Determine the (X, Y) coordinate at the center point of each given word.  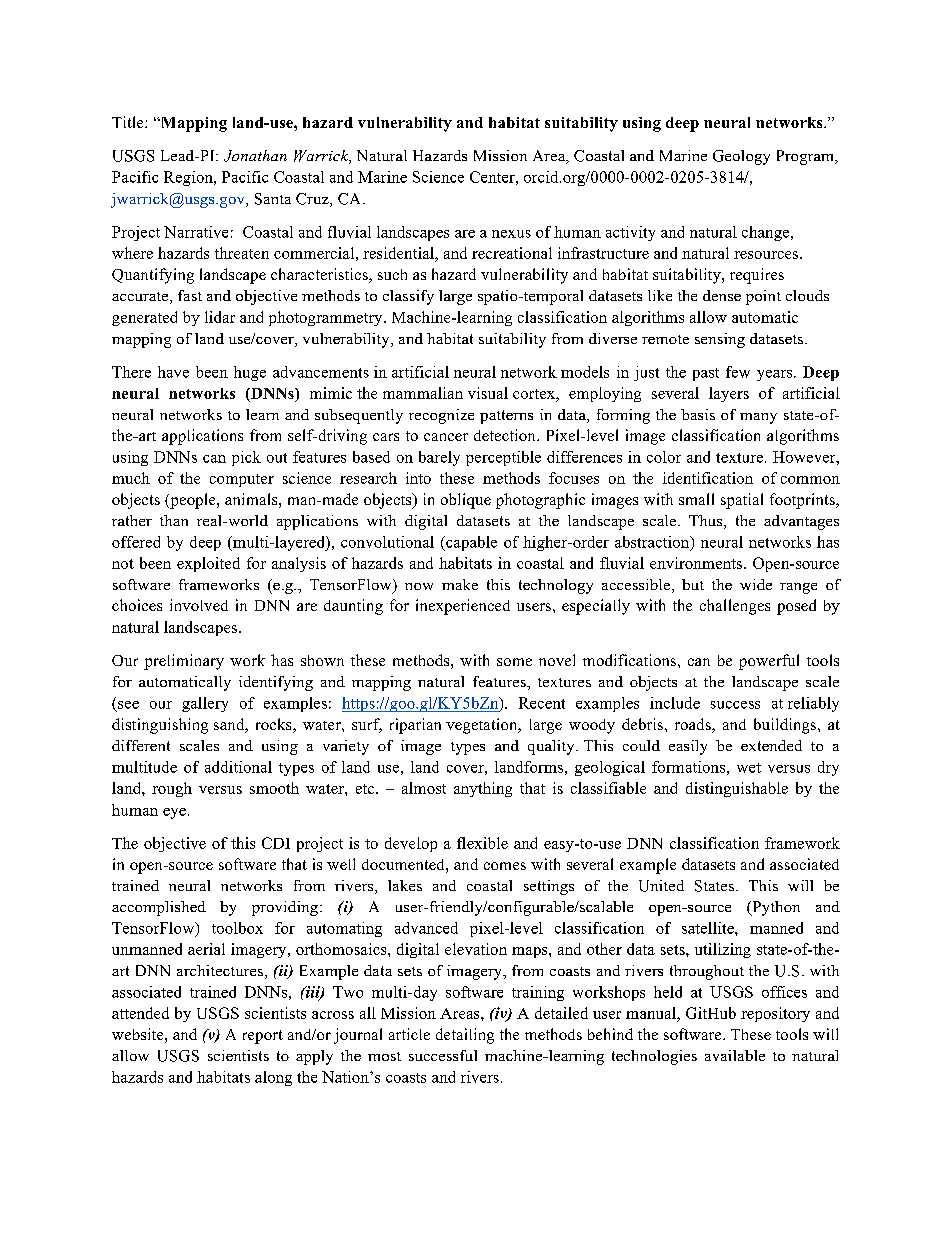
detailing (465, 1036)
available (735, 1055)
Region (189, 178)
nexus (511, 234)
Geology (741, 157)
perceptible (503, 458)
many (758, 418)
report (263, 1037)
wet (749, 768)
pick (246, 458)
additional (238, 767)
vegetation (483, 726)
